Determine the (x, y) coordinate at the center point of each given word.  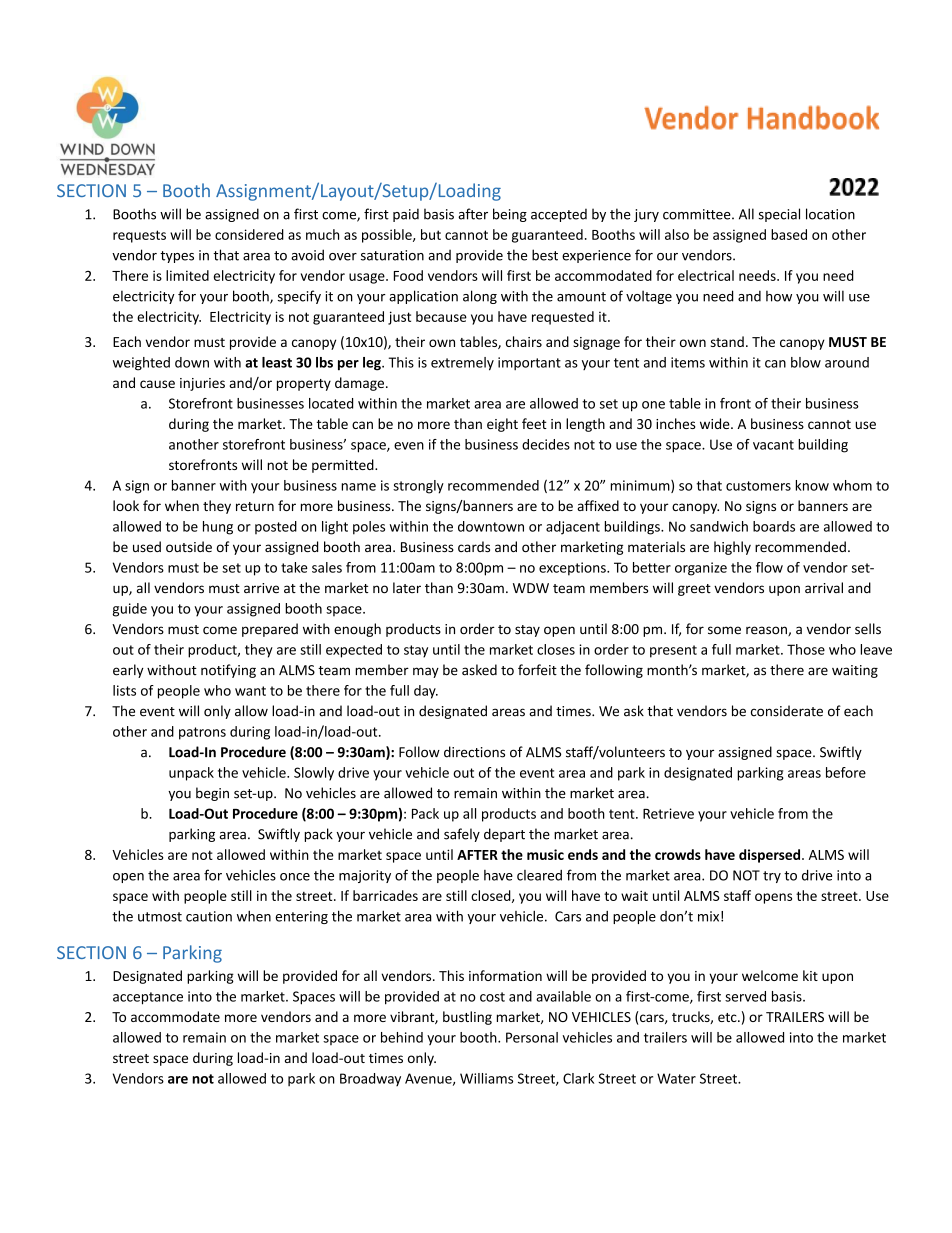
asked (479, 670)
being (510, 215)
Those (806, 649)
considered (249, 234)
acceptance (148, 998)
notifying (228, 671)
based (789, 234)
